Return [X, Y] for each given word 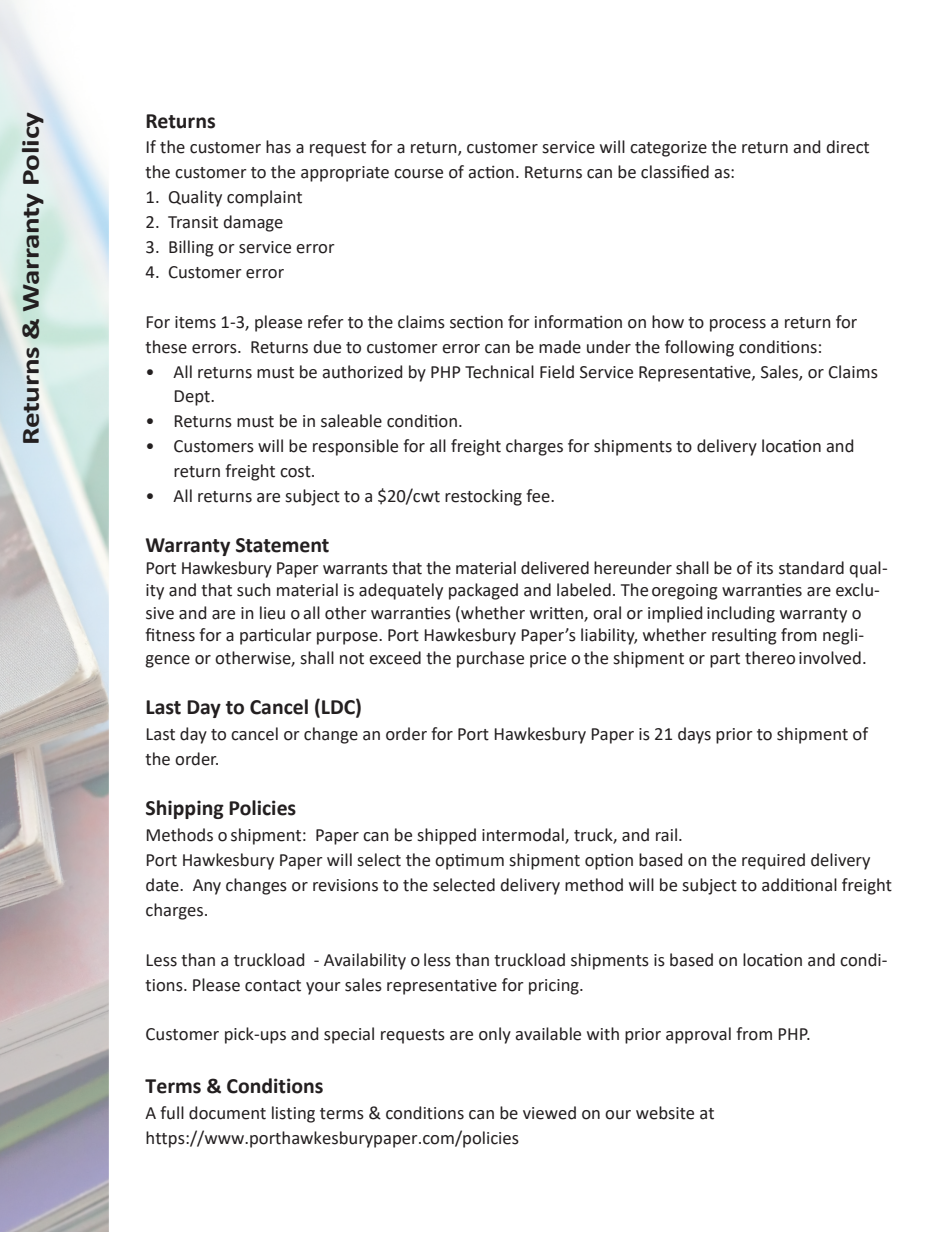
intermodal [524, 836]
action [491, 172]
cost [296, 472]
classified [675, 172]
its [765, 568]
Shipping [185, 809]
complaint [264, 198]
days [694, 735]
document [227, 1113]
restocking [483, 497]
